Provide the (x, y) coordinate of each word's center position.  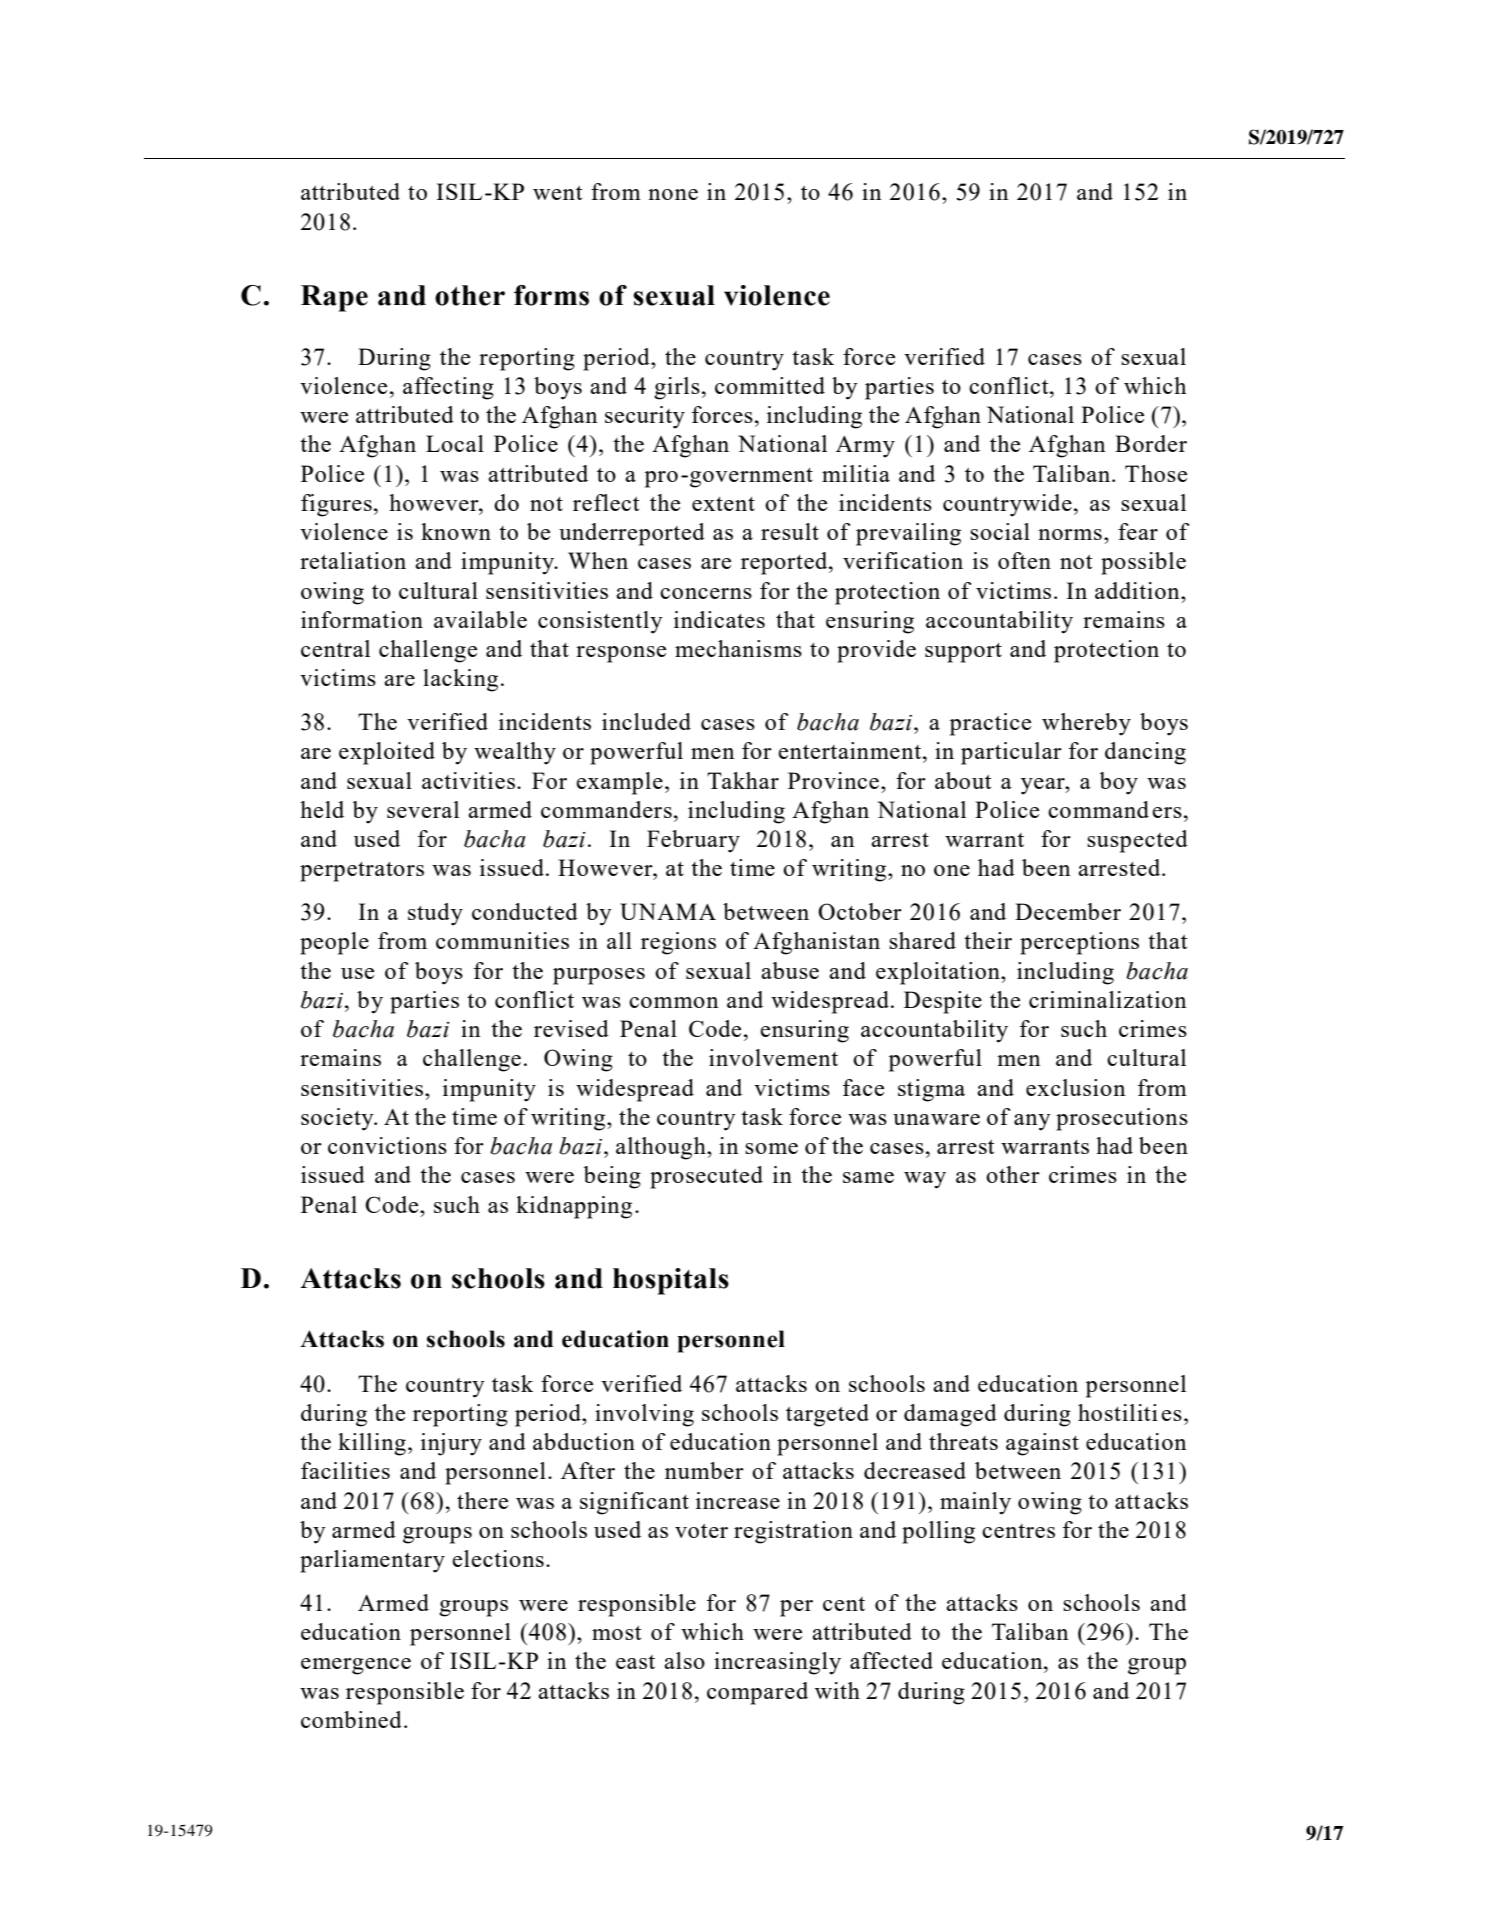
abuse (790, 970)
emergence (356, 1666)
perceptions (1079, 943)
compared (757, 1693)
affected (891, 1660)
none (673, 194)
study (435, 914)
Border (1151, 443)
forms (551, 295)
